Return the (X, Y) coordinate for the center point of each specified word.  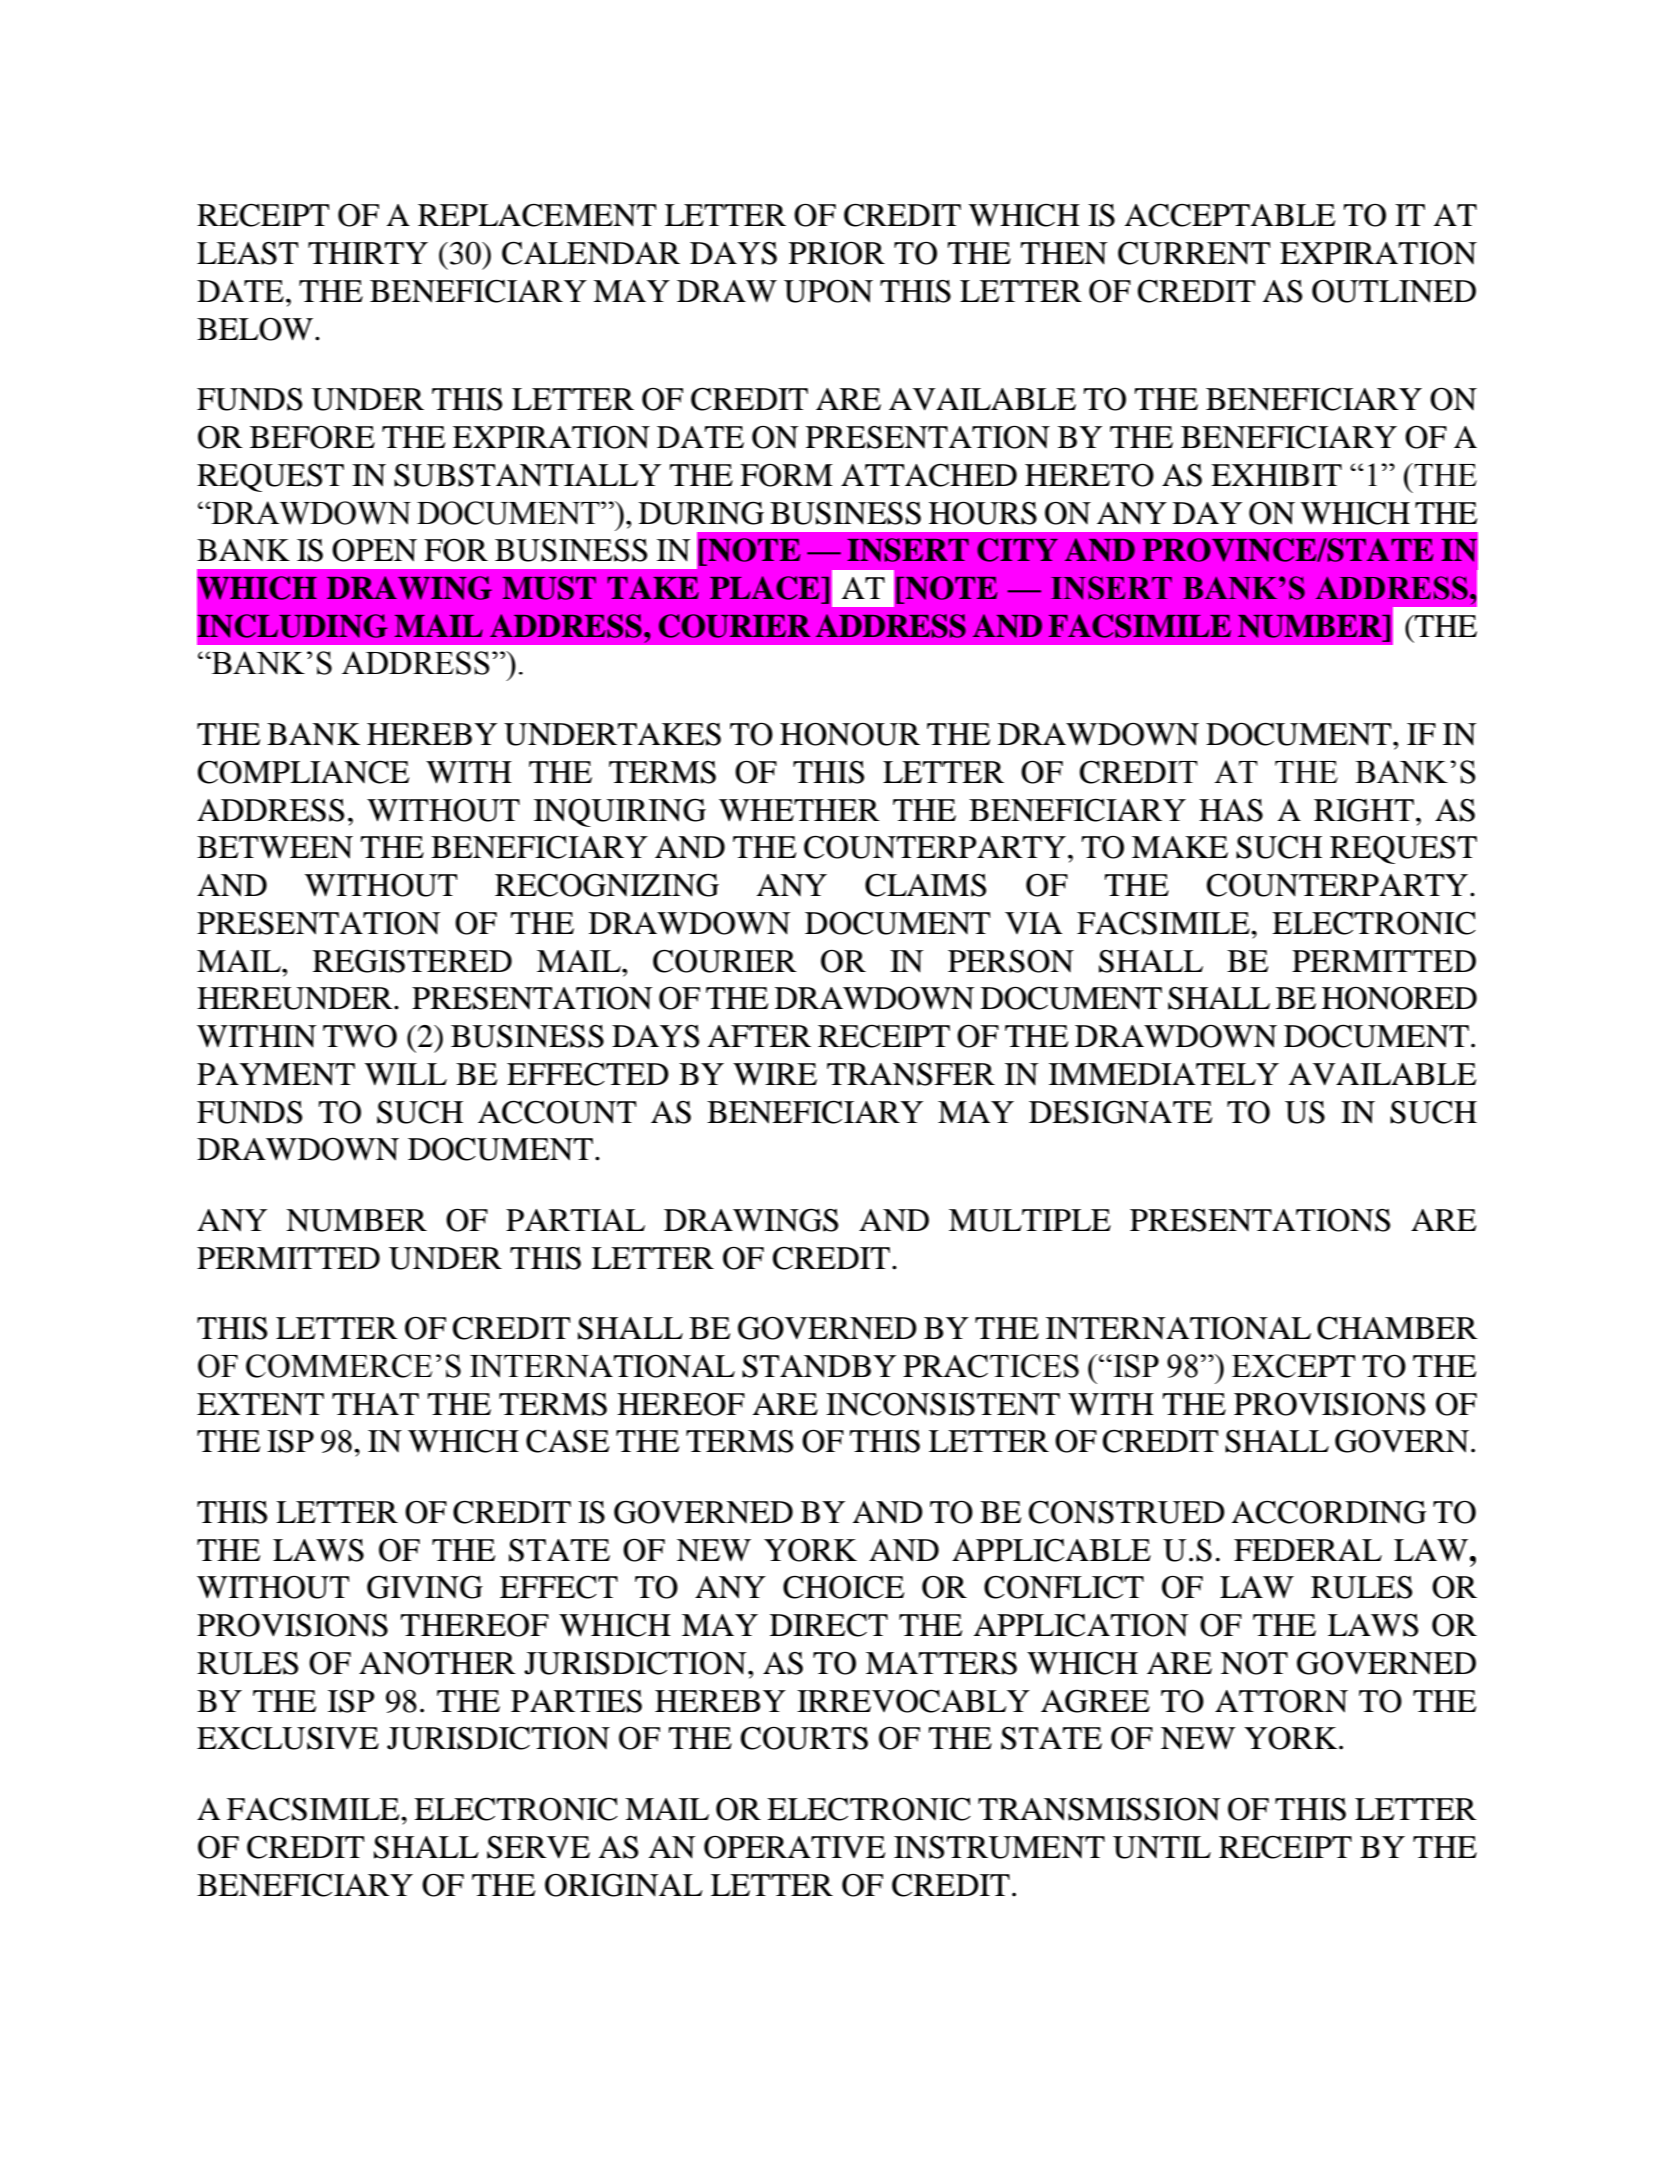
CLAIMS (926, 885)
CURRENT (1194, 253)
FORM (786, 475)
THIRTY (368, 253)
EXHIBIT (1276, 475)
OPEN (374, 550)
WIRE (775, 1074)
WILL (406, 1074)
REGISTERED (412, 961)
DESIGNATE (1120, 1112)
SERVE (538, 1847)
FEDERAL (1308, 1550)
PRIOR (837, 253)
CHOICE (843, 1587)
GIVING (425, 1587)
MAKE (1180, 847)
